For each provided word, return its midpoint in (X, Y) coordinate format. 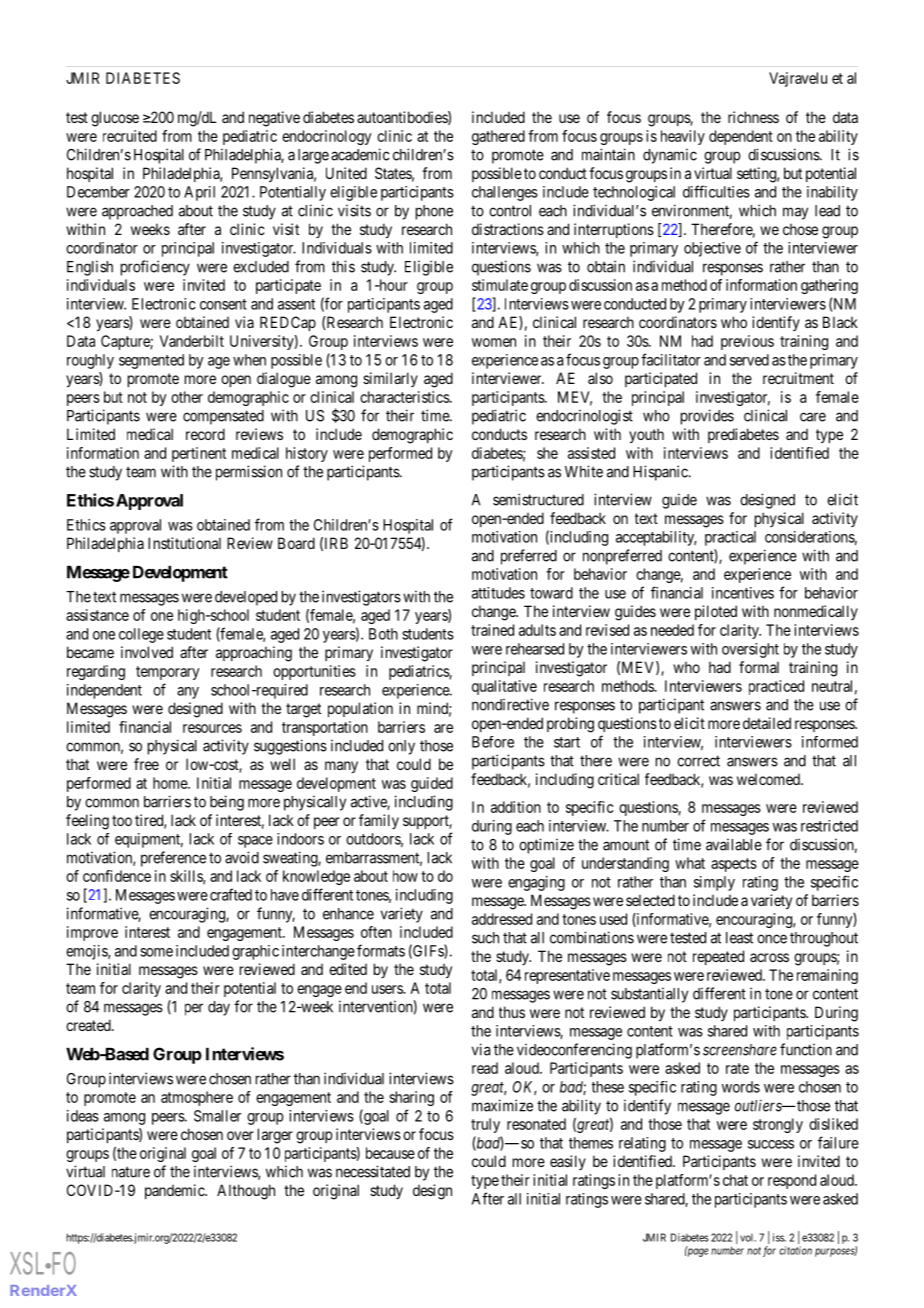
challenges (505, 193)
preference (173, 859)
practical (730, 538)
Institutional (184, 543)
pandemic (175, 1191)
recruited (130, 136)
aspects (734, 865)
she (547, 453)
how (405, 876)
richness (753, 117)
